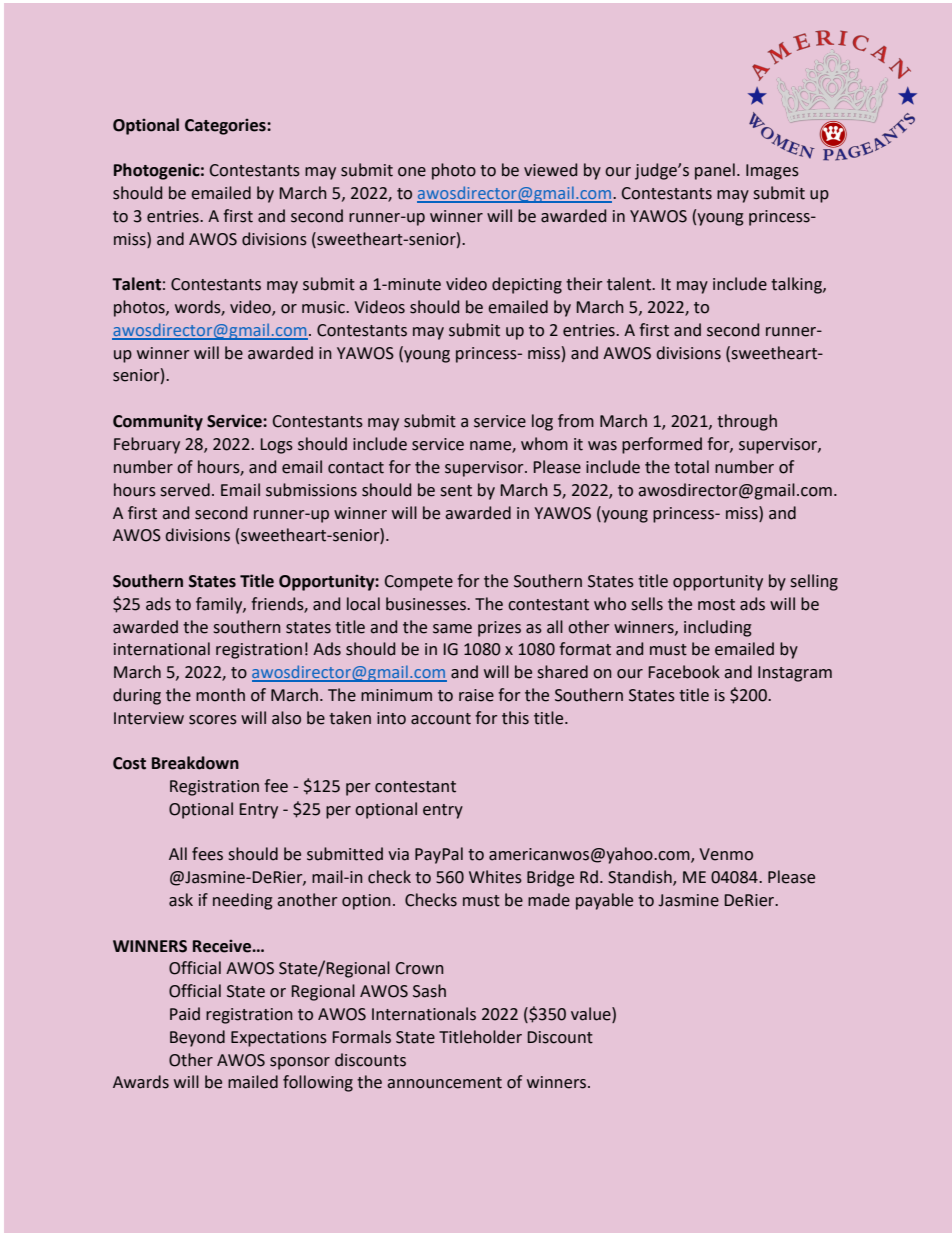  What do you see at coordinates (412, 172) in the screenshot?
I see `one` at bounding box center [412, 172].
